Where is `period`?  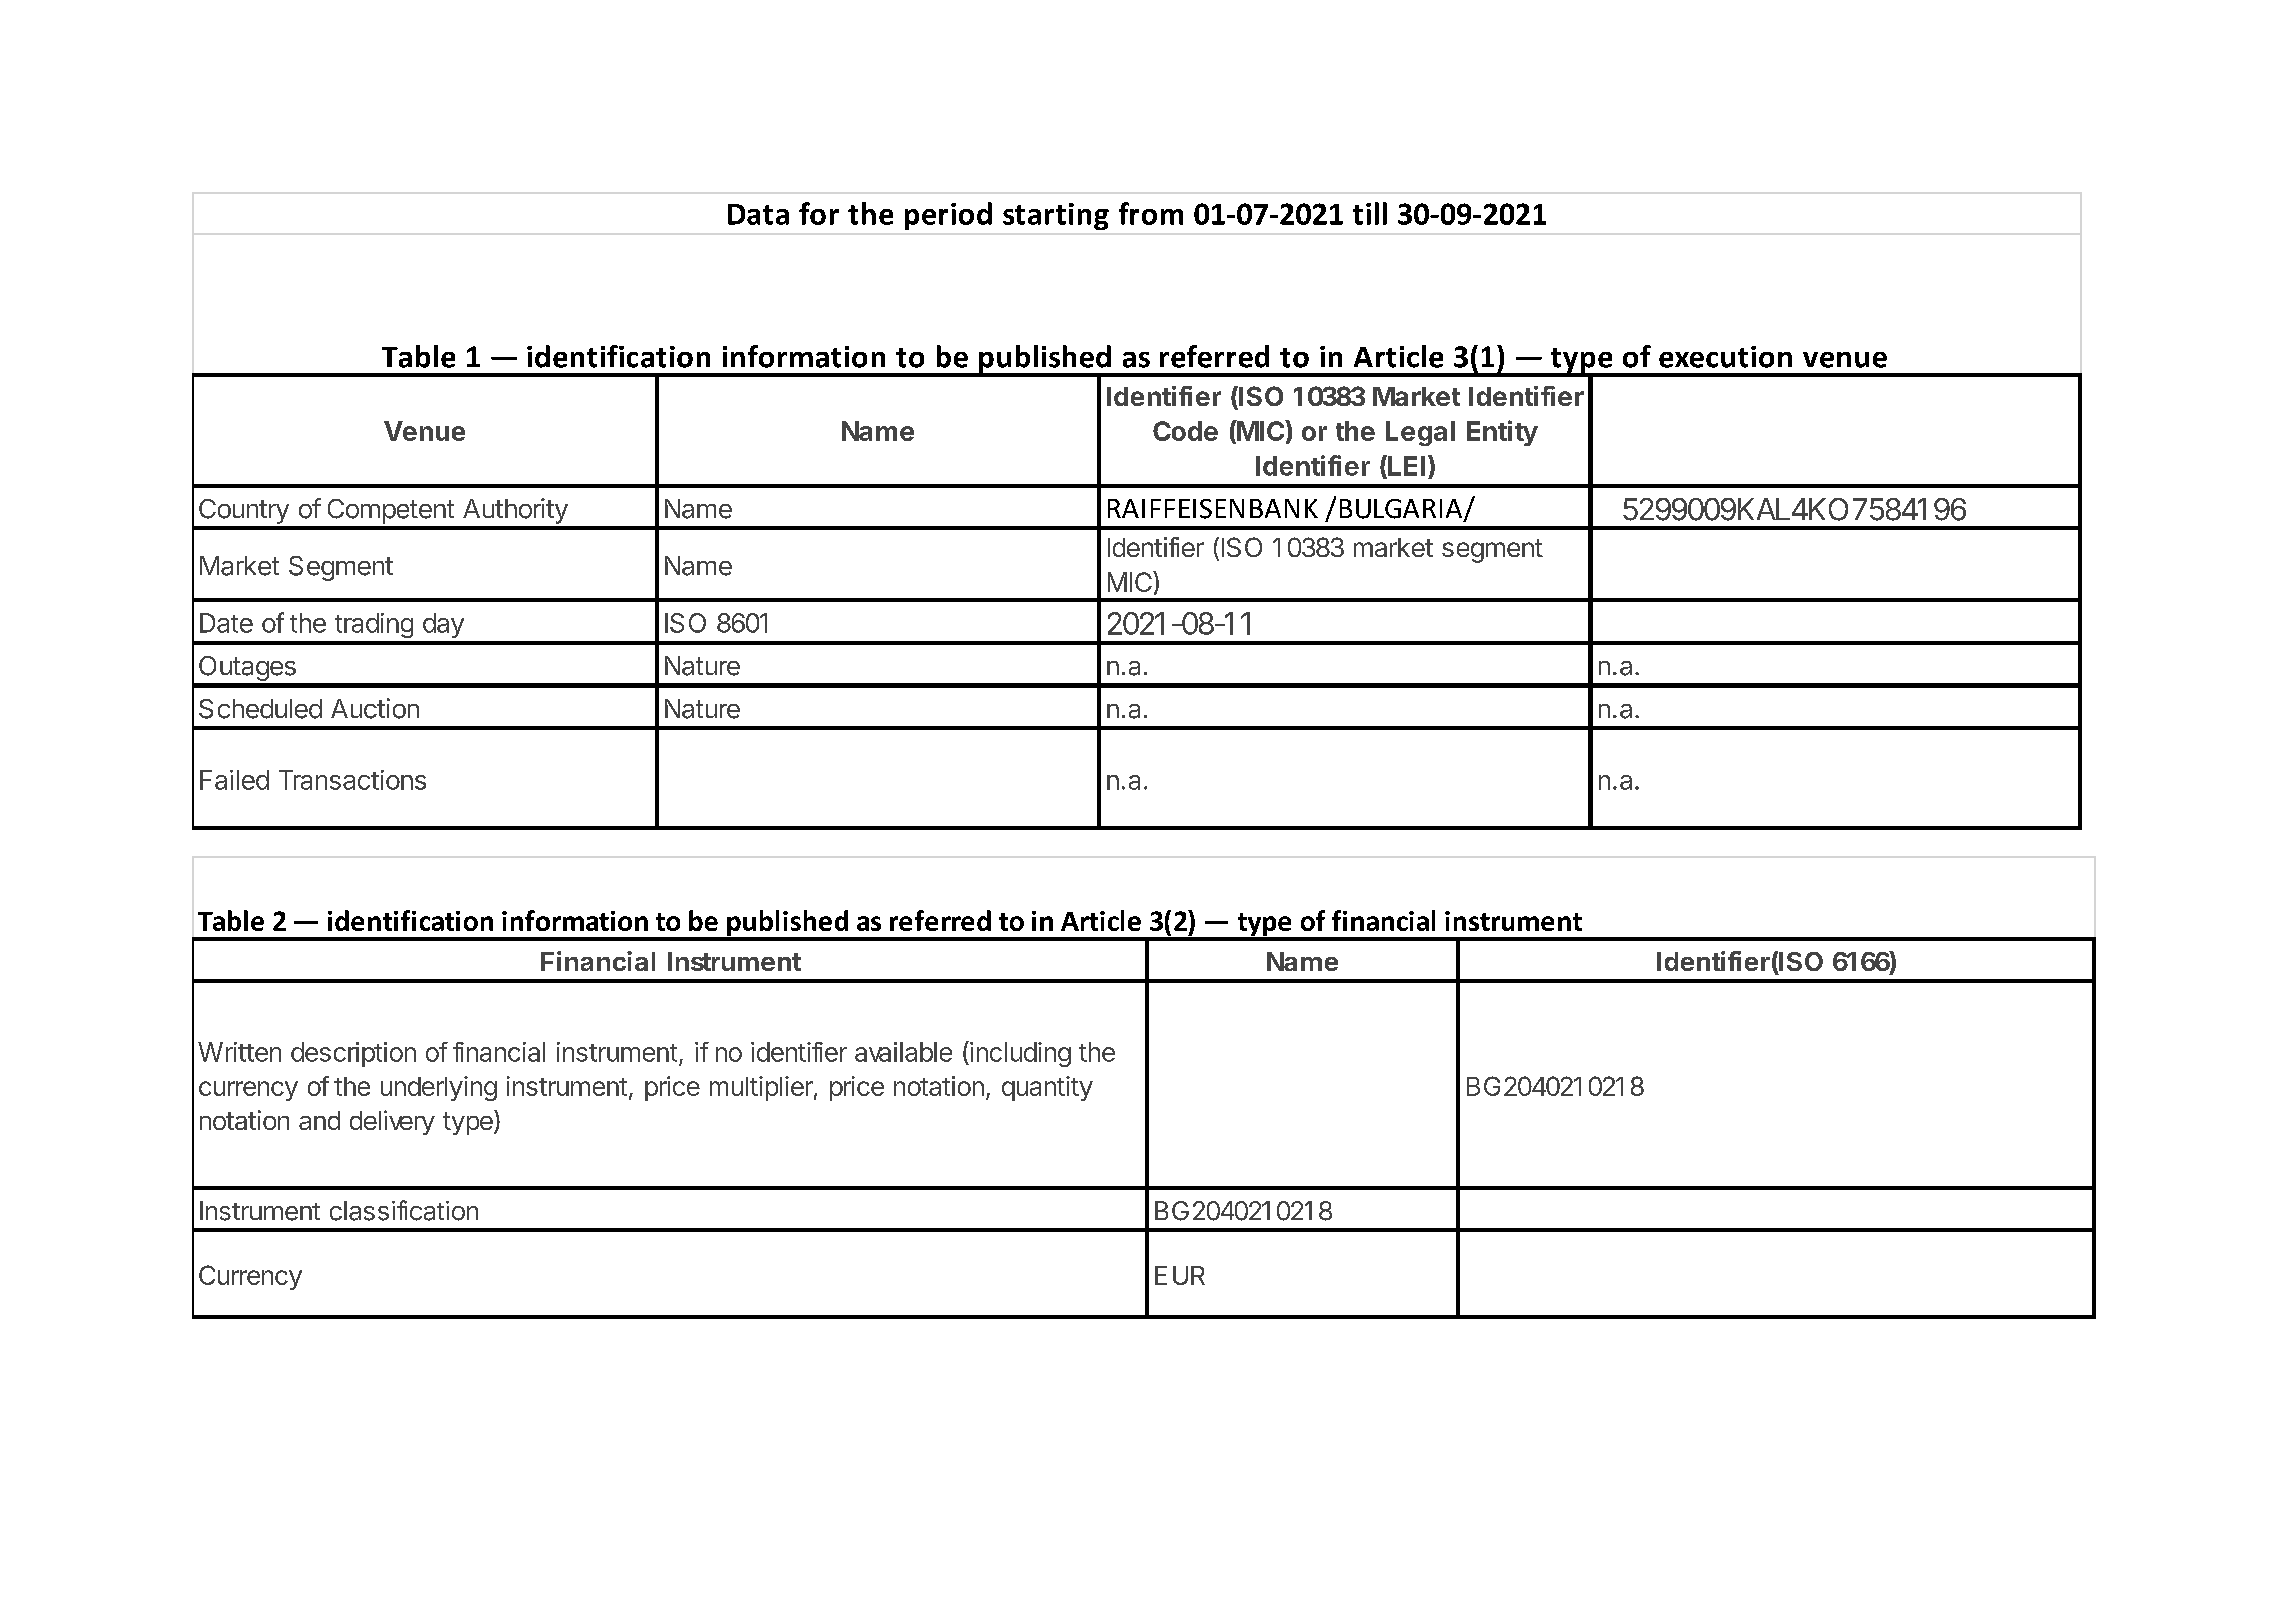 period is located at coordinates (948, 216).
